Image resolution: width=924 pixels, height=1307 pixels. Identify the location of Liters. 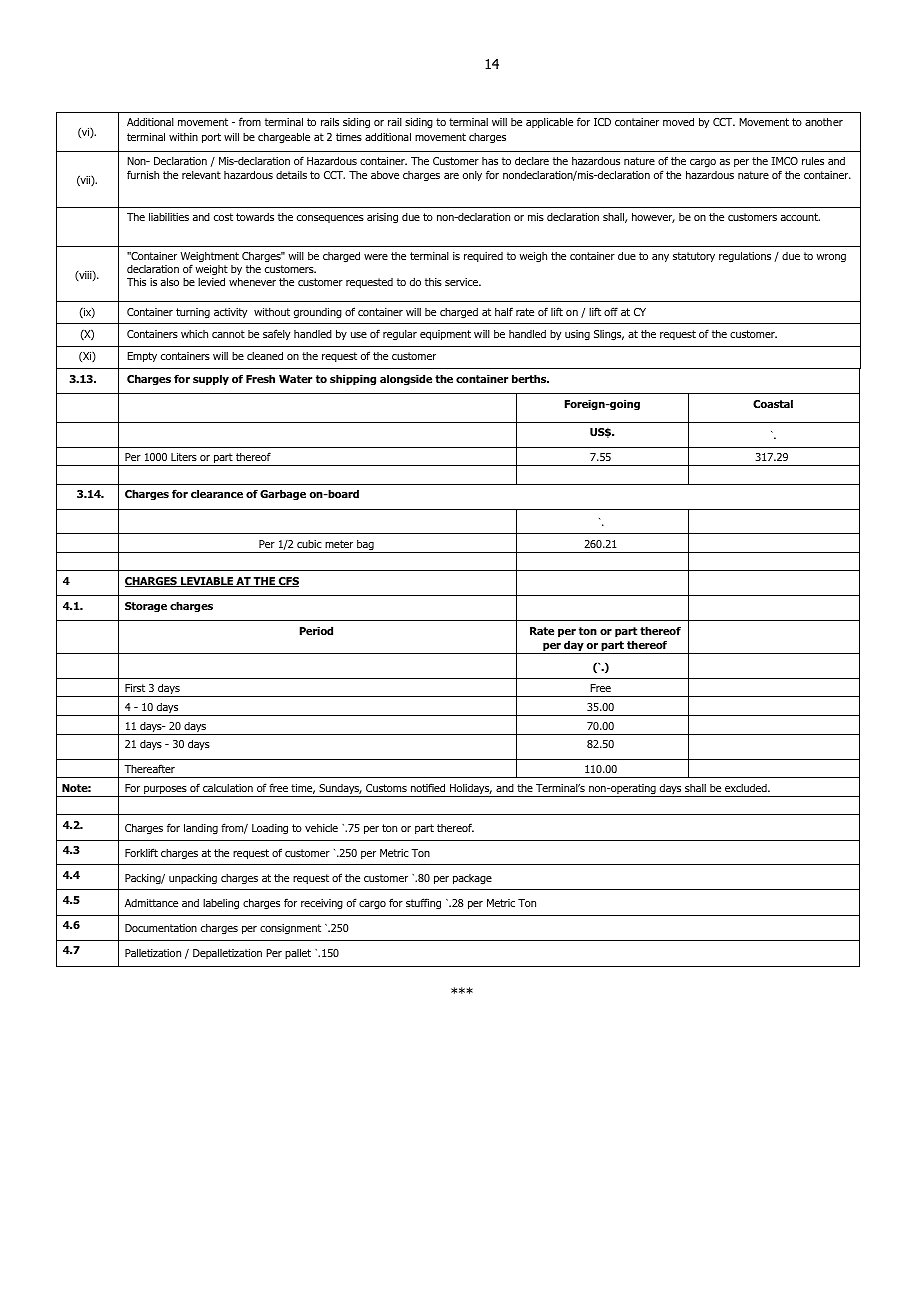
(184, 457).
